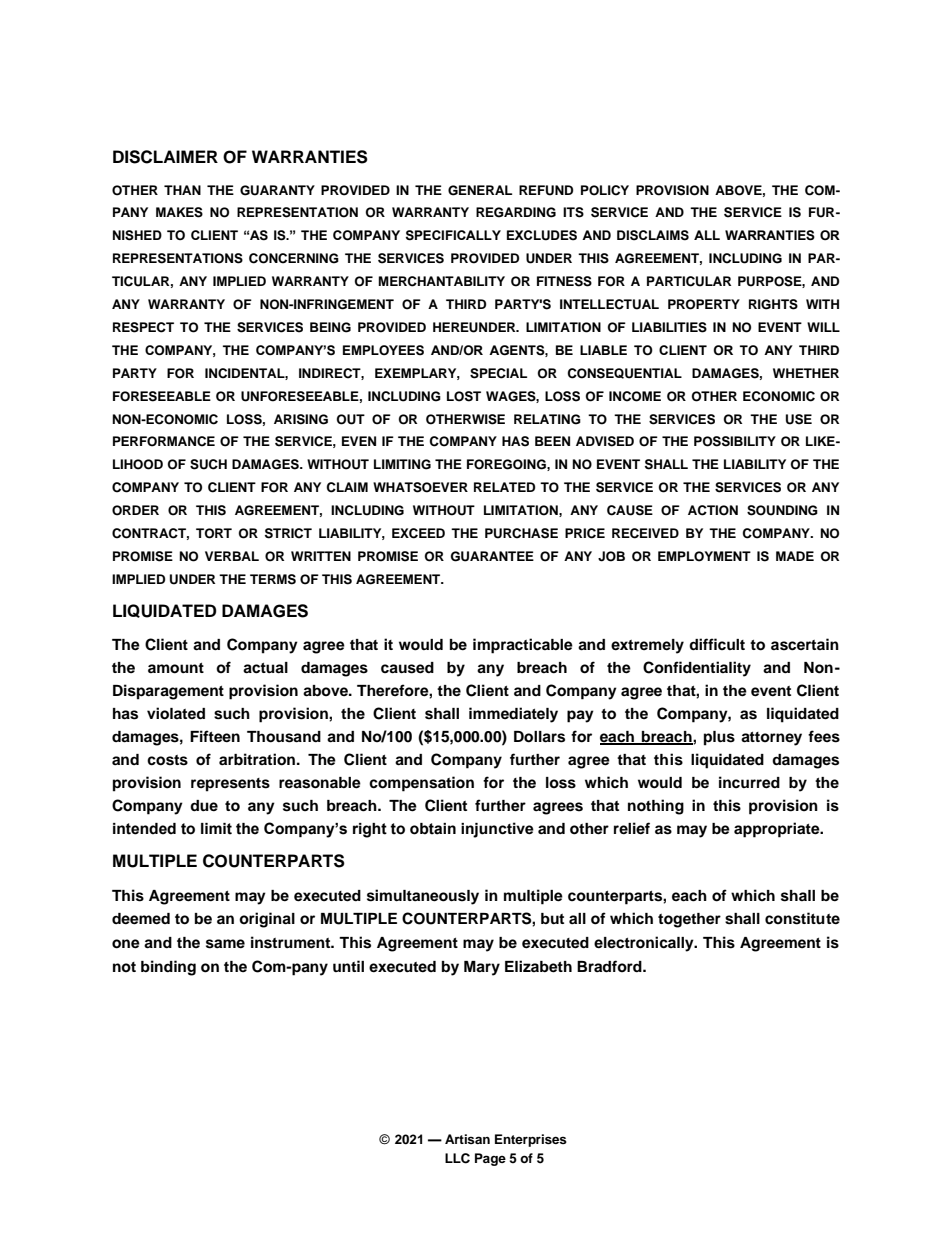 The height and width of the page is (1233, 952). I want to click on SPECIFICALLY, so click(453, 235).
